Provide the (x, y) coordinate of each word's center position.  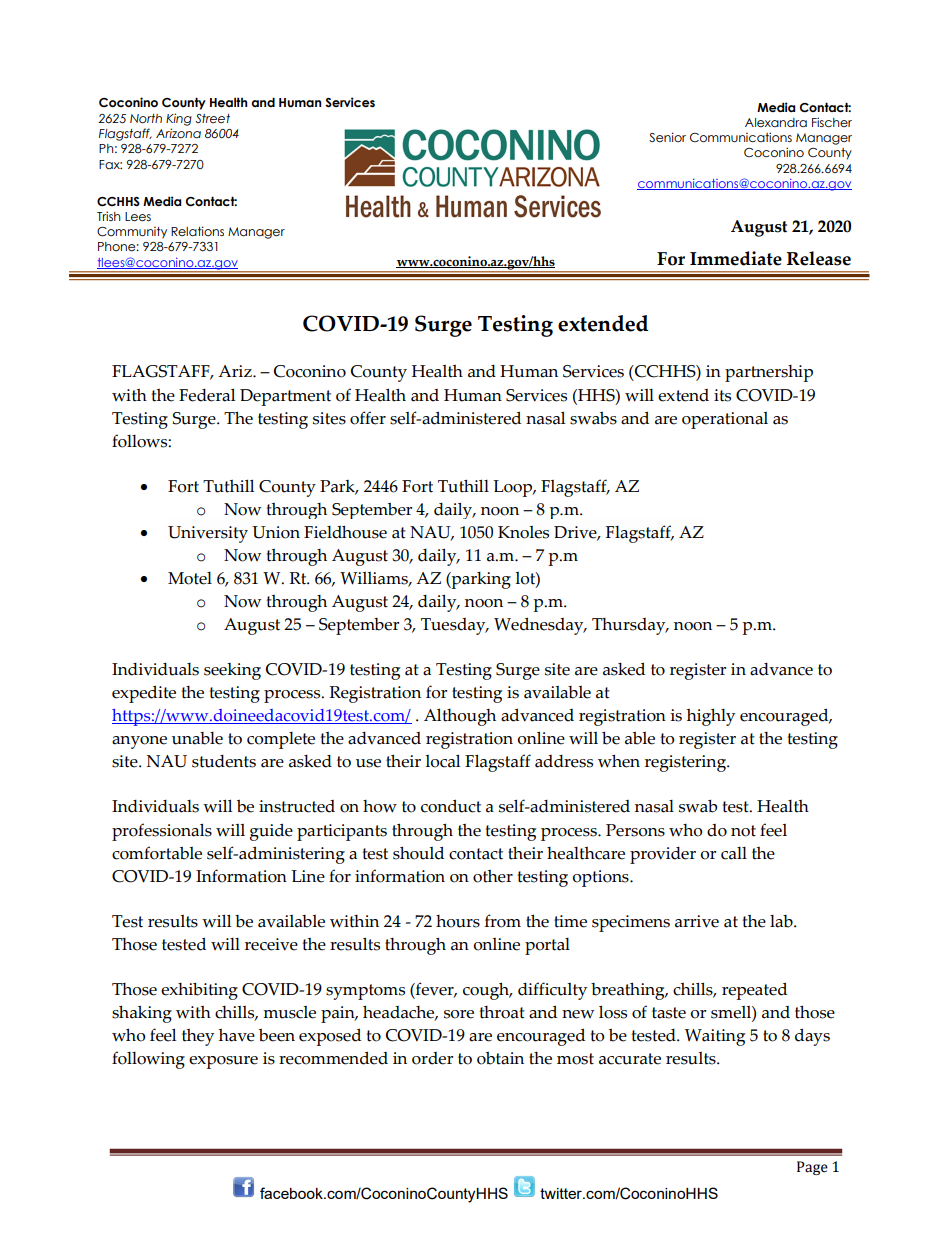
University (208, 534)
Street (212, 118)
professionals (162, 832)
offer (368, 418)
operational (725, 420)
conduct (451, 806)
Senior (667, 137)
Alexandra (776, 122)
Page (812, 1168)
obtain (500, 1058)
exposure (223, 1062)
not (743, 831)
